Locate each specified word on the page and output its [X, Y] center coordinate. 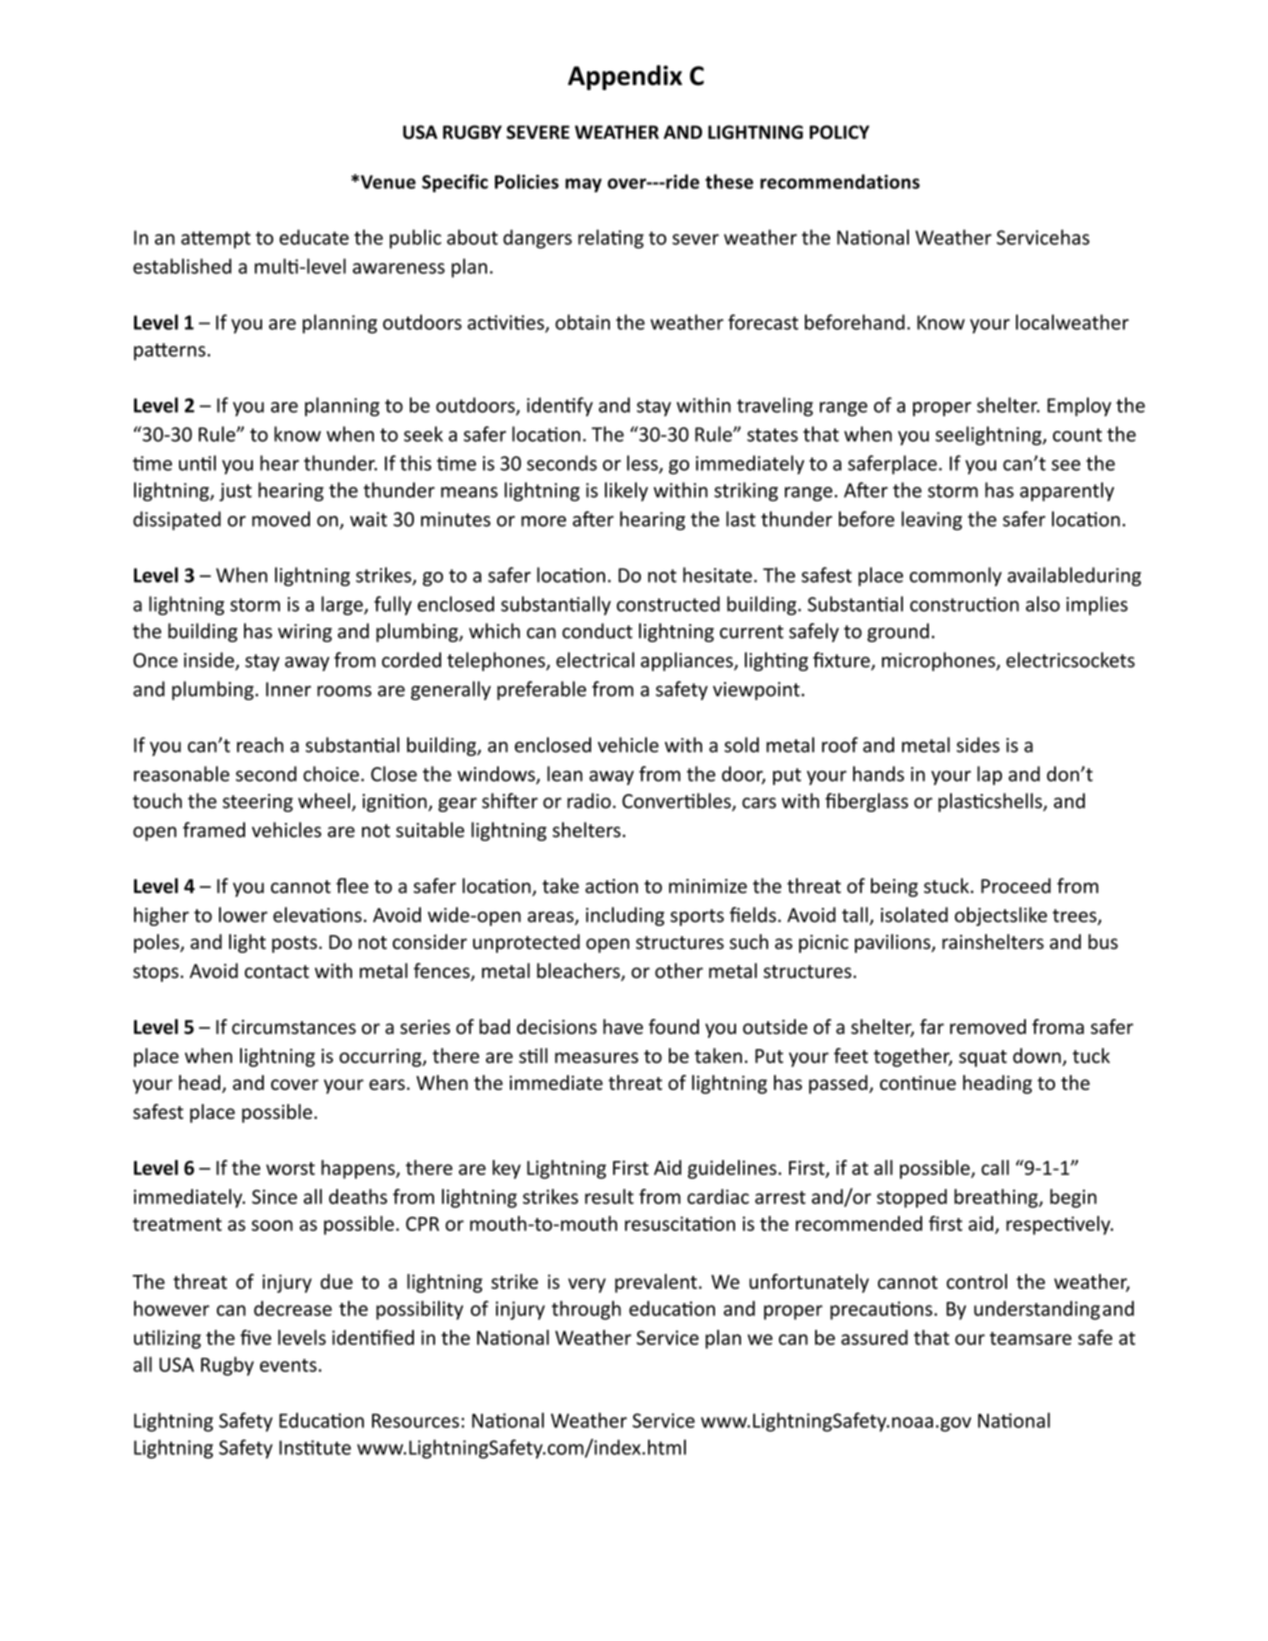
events [288, 1365]
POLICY [839, 132]
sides [978, 745]
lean [564, 774]
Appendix [625, 77]
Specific [455, 183]
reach [260, 745]
